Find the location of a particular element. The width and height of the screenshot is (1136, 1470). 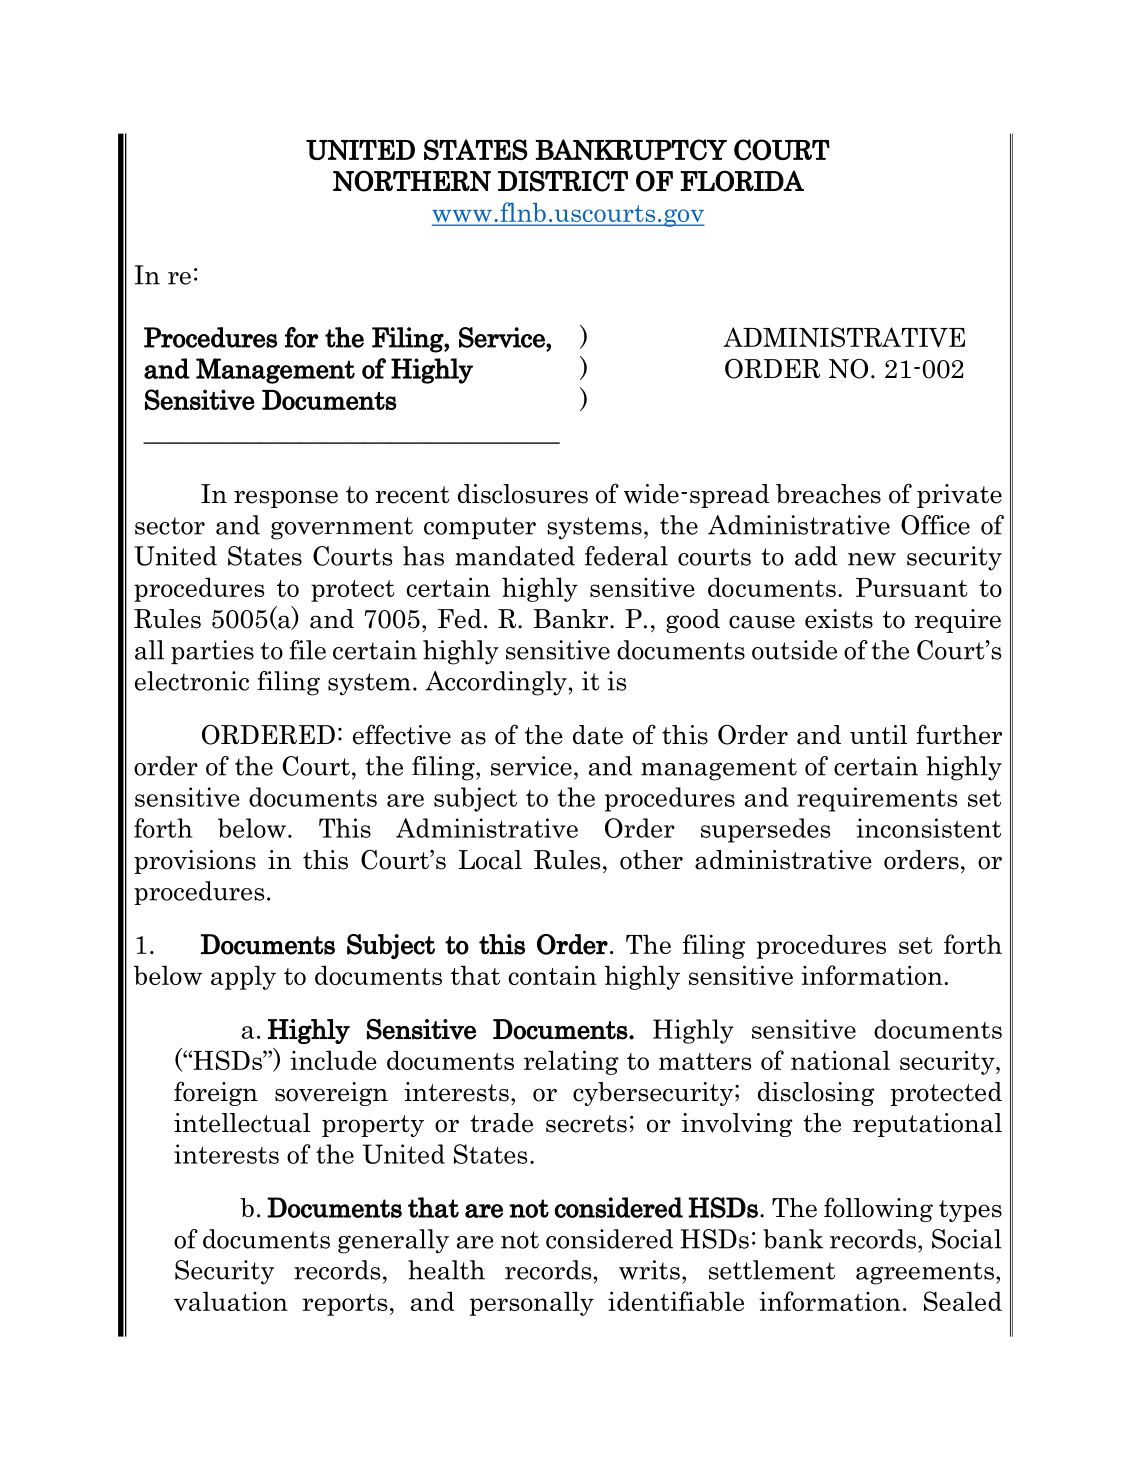

FLORIDA is located at coordinates (742, 181).
